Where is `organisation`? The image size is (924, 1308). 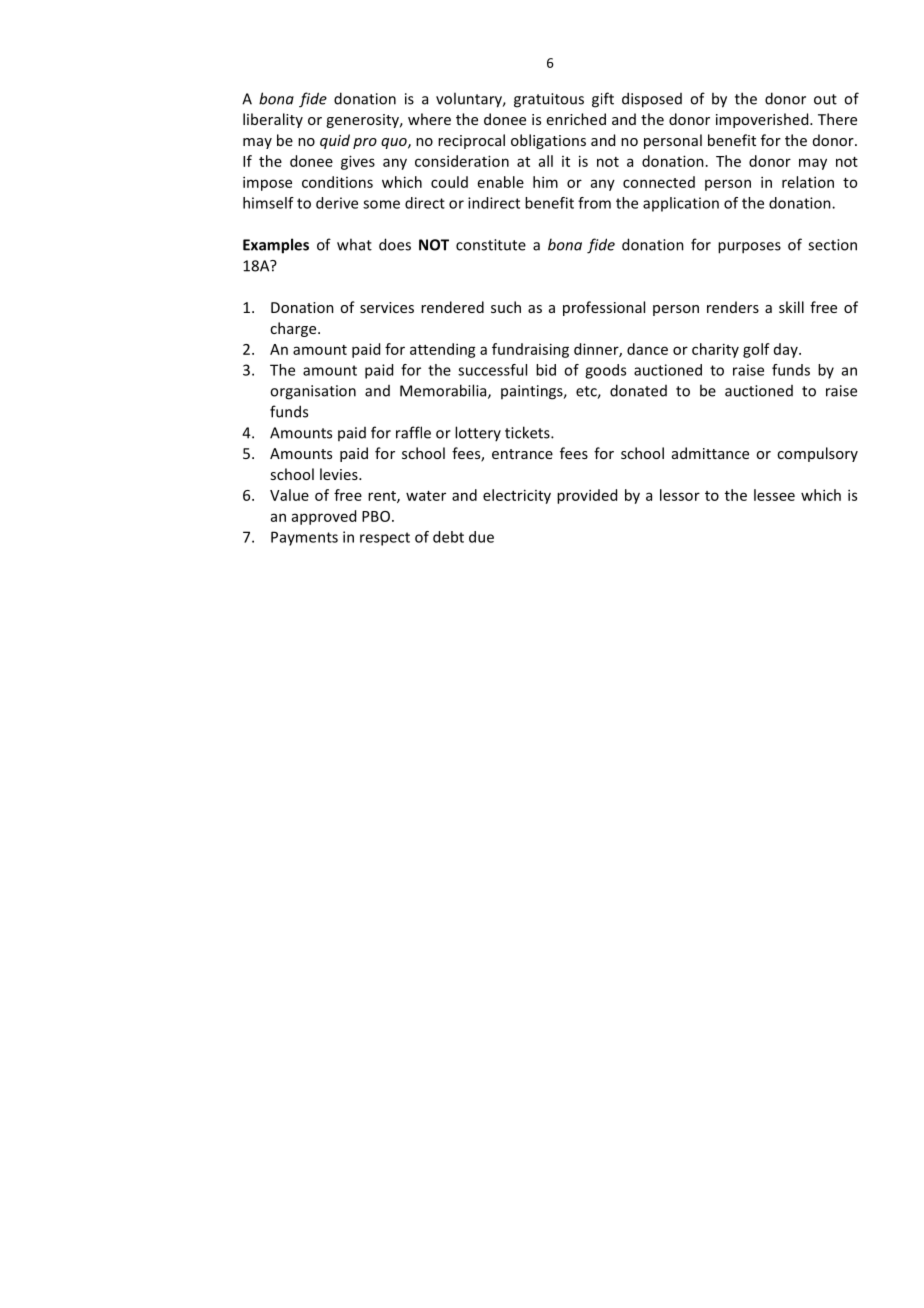
organisation is located at coordinates (313, 392).
